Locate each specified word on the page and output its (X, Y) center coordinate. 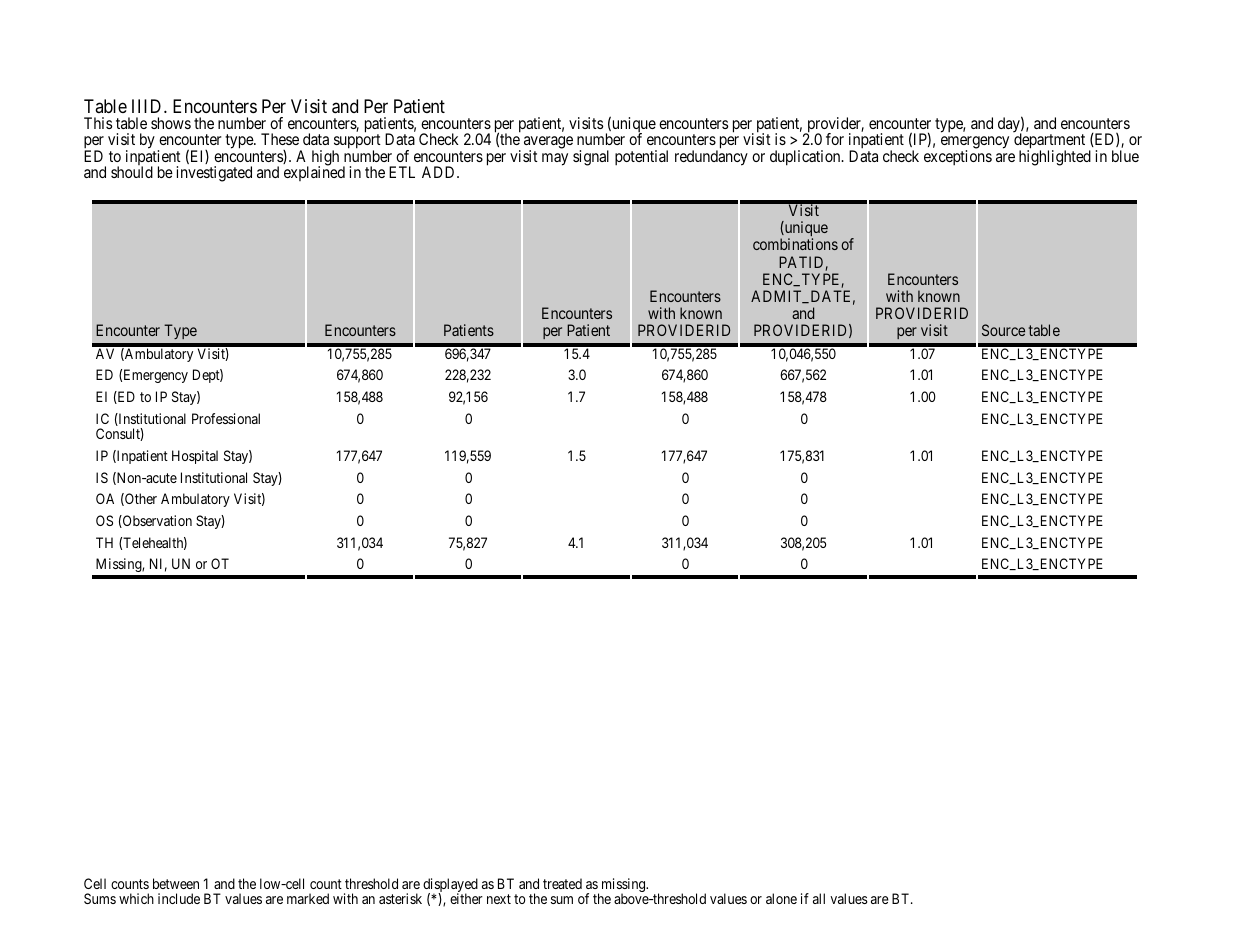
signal (591, 158)
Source (1003, 330)
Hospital (195, 457)
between (176, 883)
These (280, 139)
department (1049, 142)
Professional (226, 418)
